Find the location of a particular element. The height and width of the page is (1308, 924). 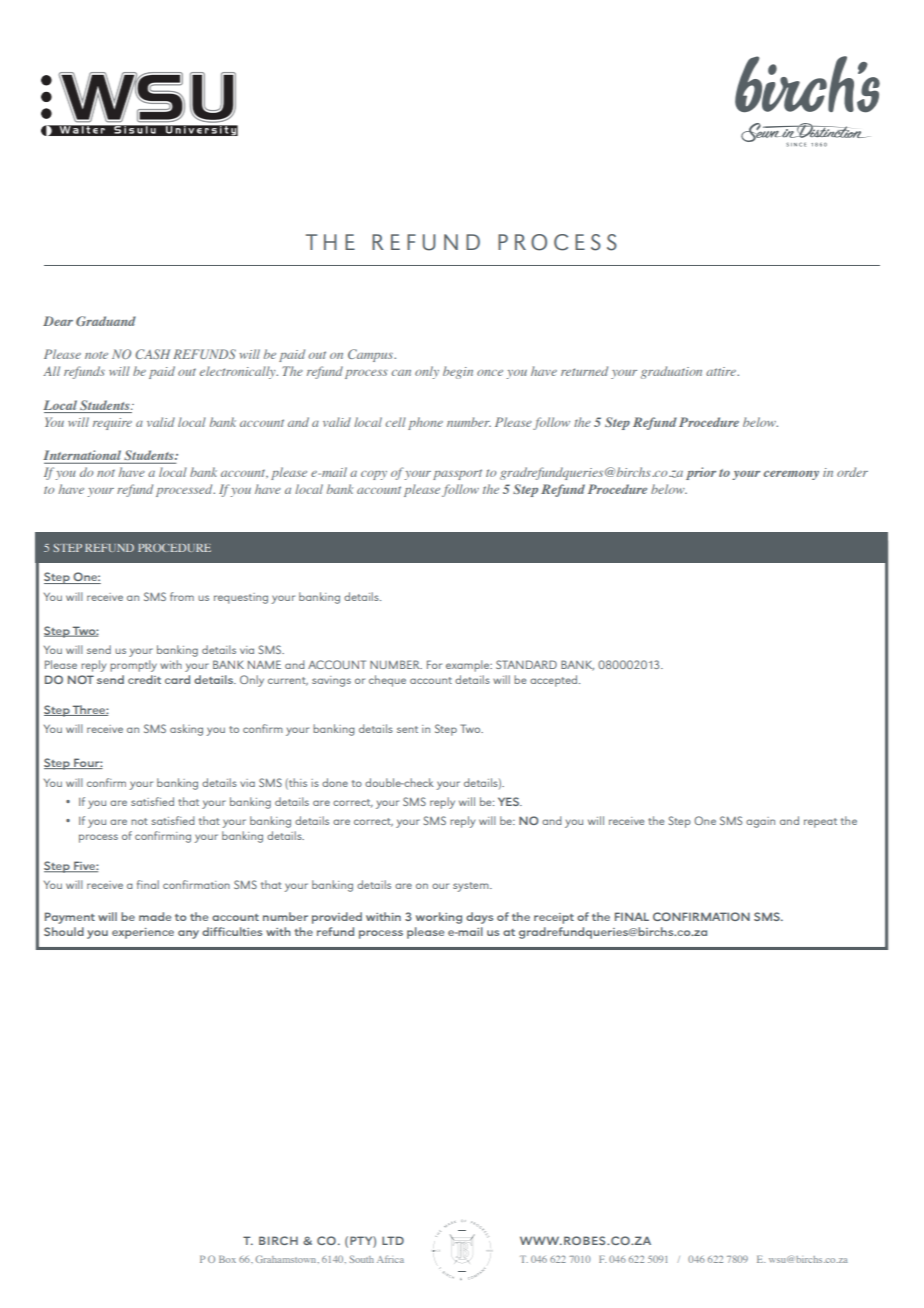

working is located at coordinates (439, 918).
